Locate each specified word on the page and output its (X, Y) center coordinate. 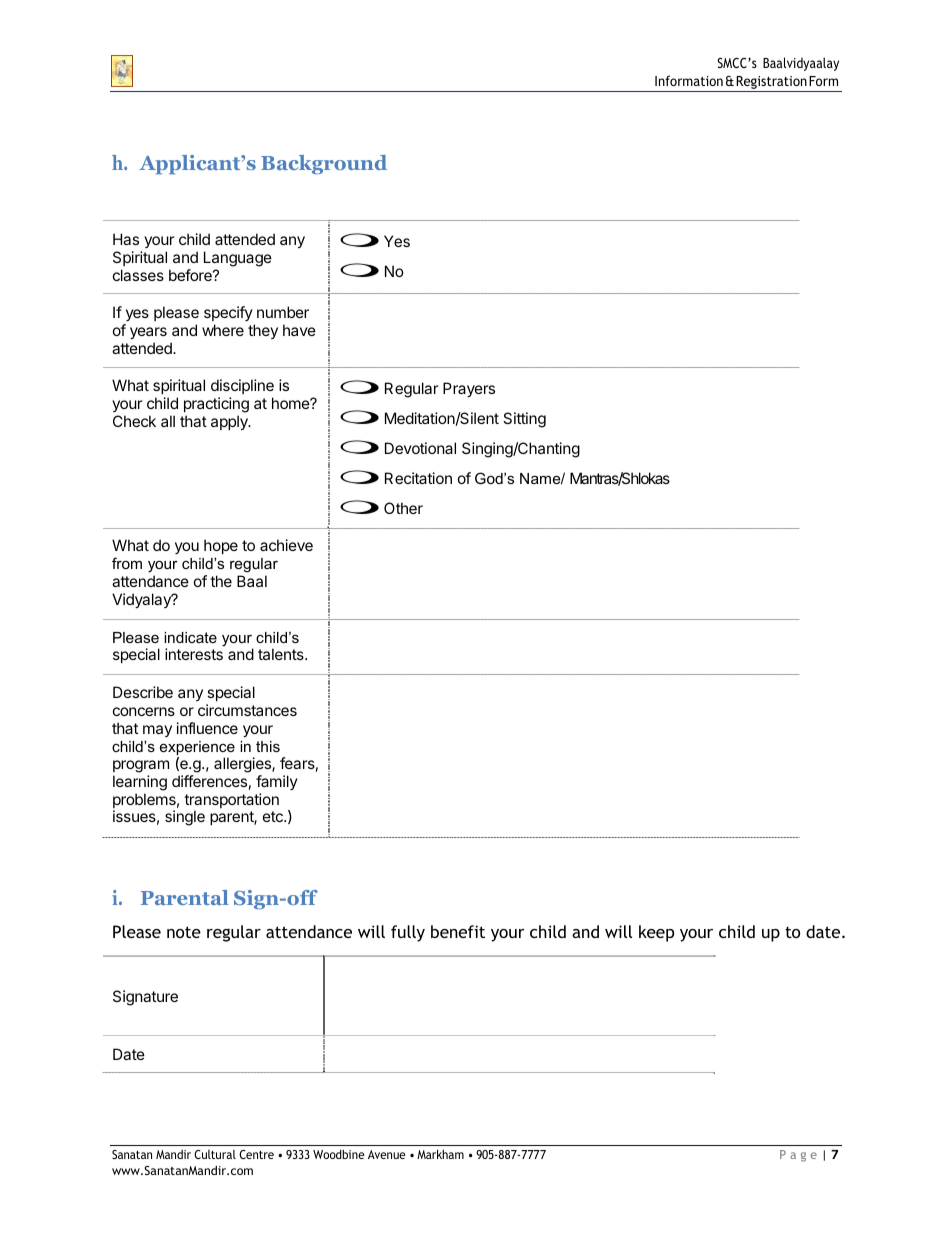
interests (194, 654)
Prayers (469, 389)
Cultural (215, 1154)
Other (403, 508)
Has (126, 239)
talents (282, 654)
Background (324, 164)
